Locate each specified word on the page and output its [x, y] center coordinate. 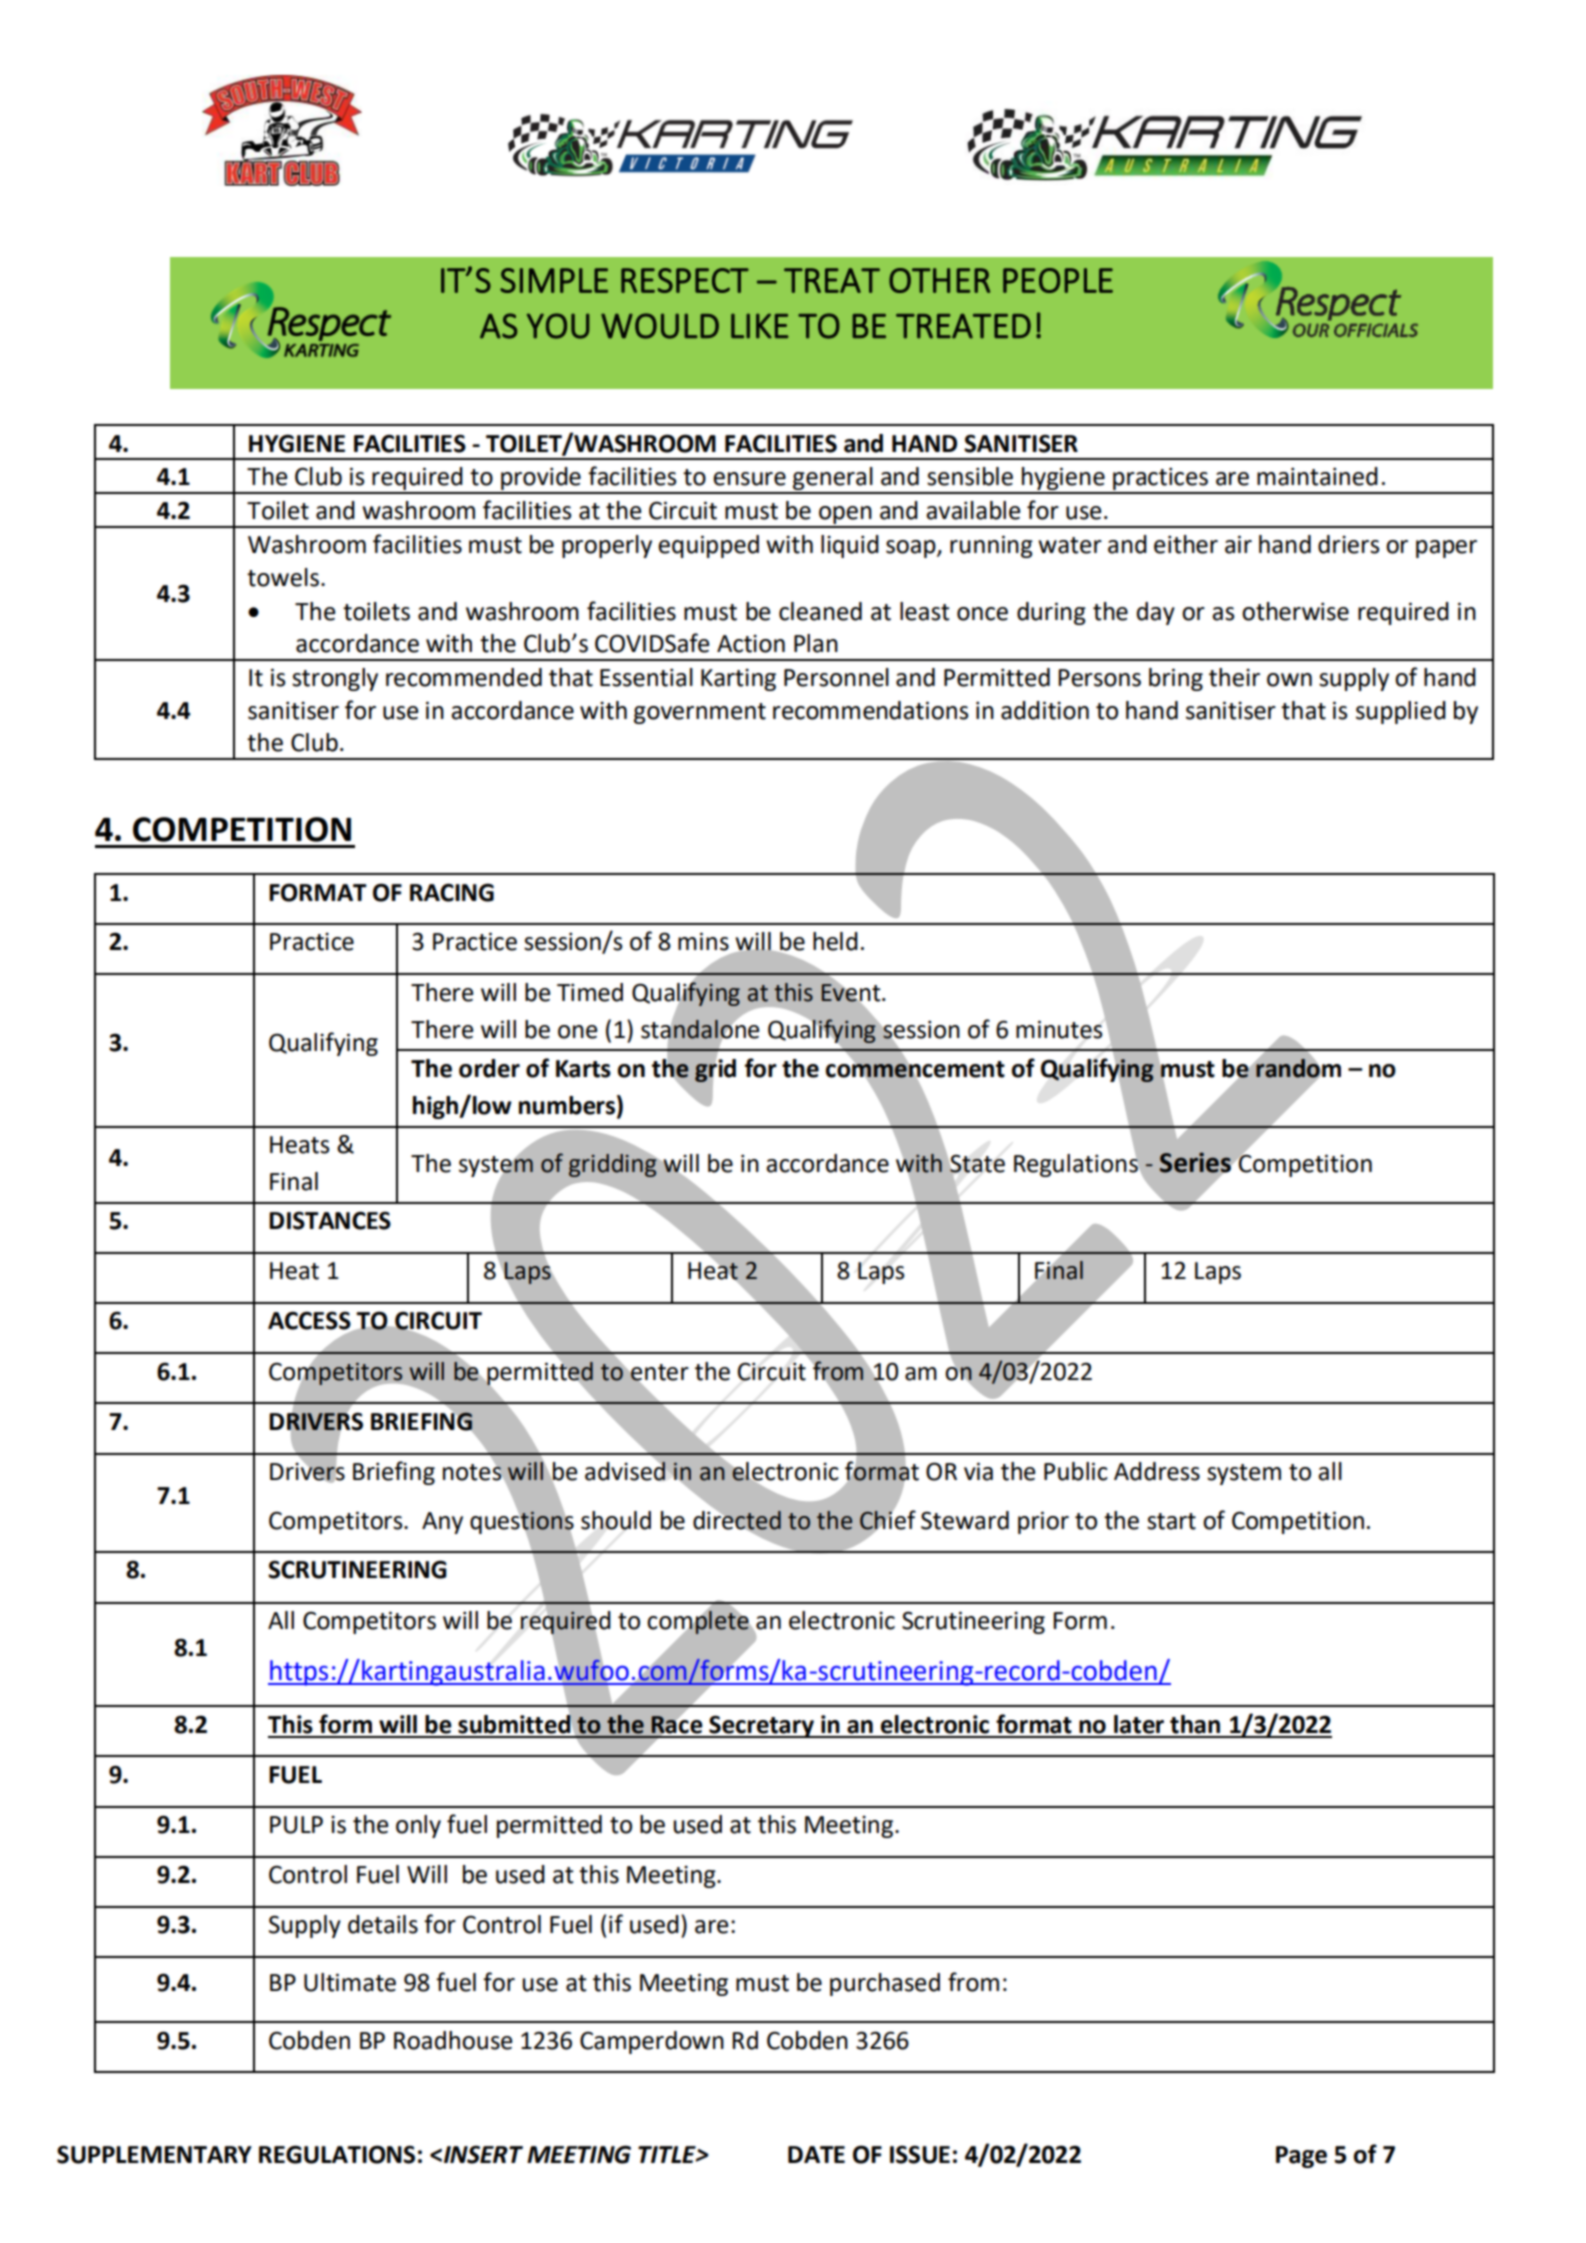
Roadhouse [453, 2040]
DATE [816, 2154]
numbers [567, 1105]
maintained [1317, 476]
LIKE [759, 326]
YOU [558, 326]
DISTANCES [330, 1220]
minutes [1059, 1029]
